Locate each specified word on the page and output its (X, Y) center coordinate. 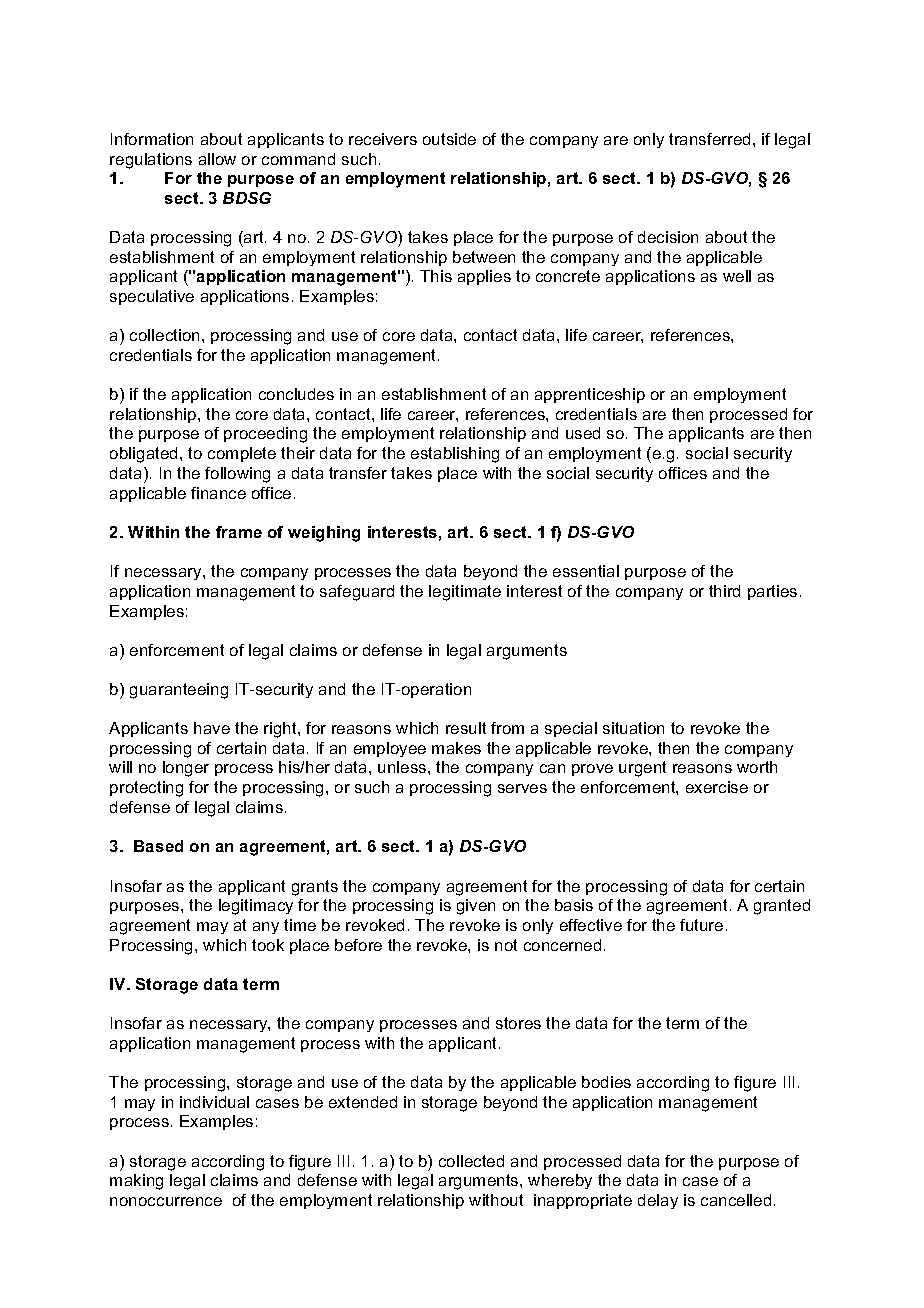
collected (471, 1161)
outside (449, 139)
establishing (455, 455)
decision (668, 237)
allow (217, 159)
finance (218, 493)
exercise (717, 787)
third (724, 591)
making (136, 1182)
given (476, 907)
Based (158, 846)
